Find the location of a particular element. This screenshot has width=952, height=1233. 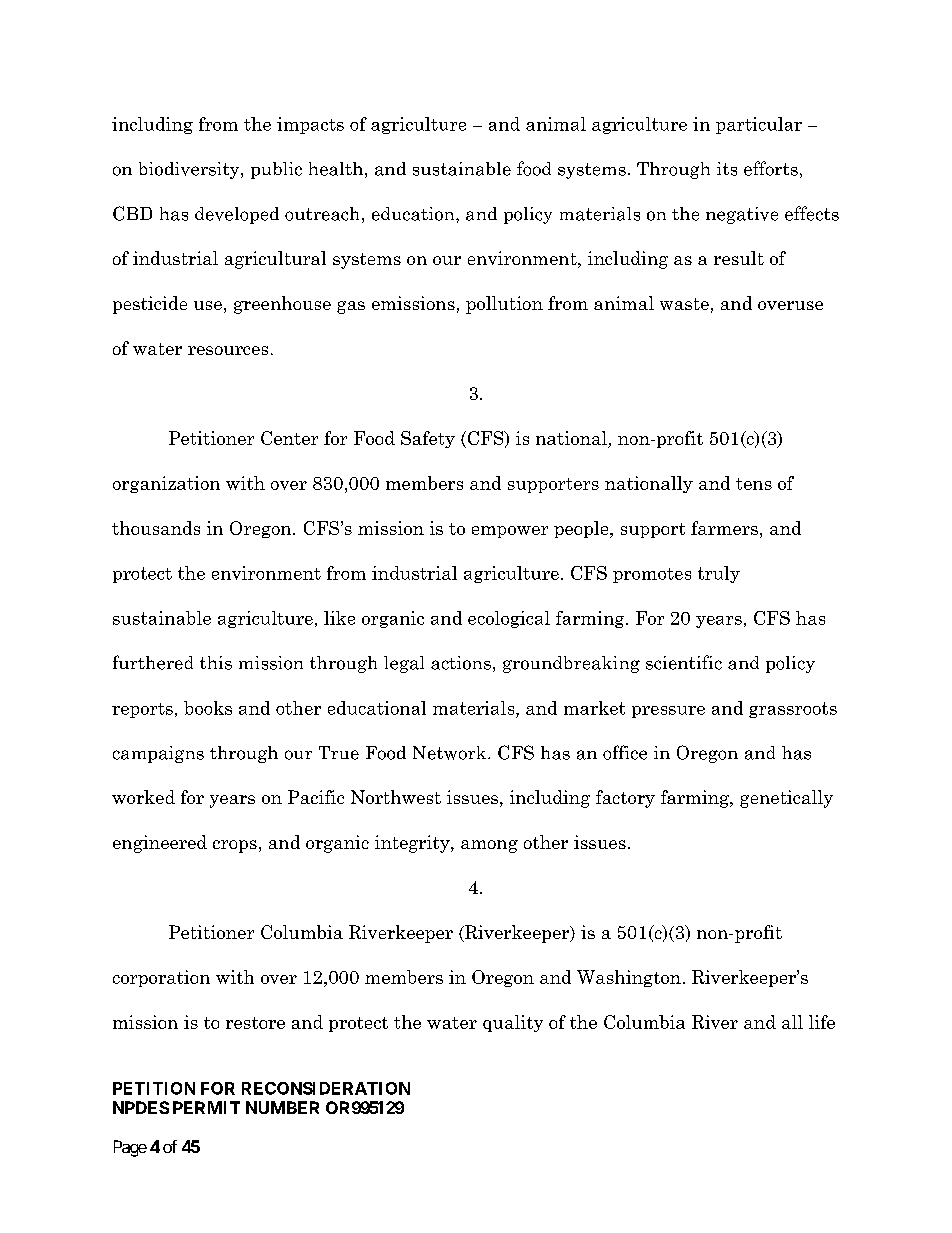

impacts is located at coordinates (310, 125).
